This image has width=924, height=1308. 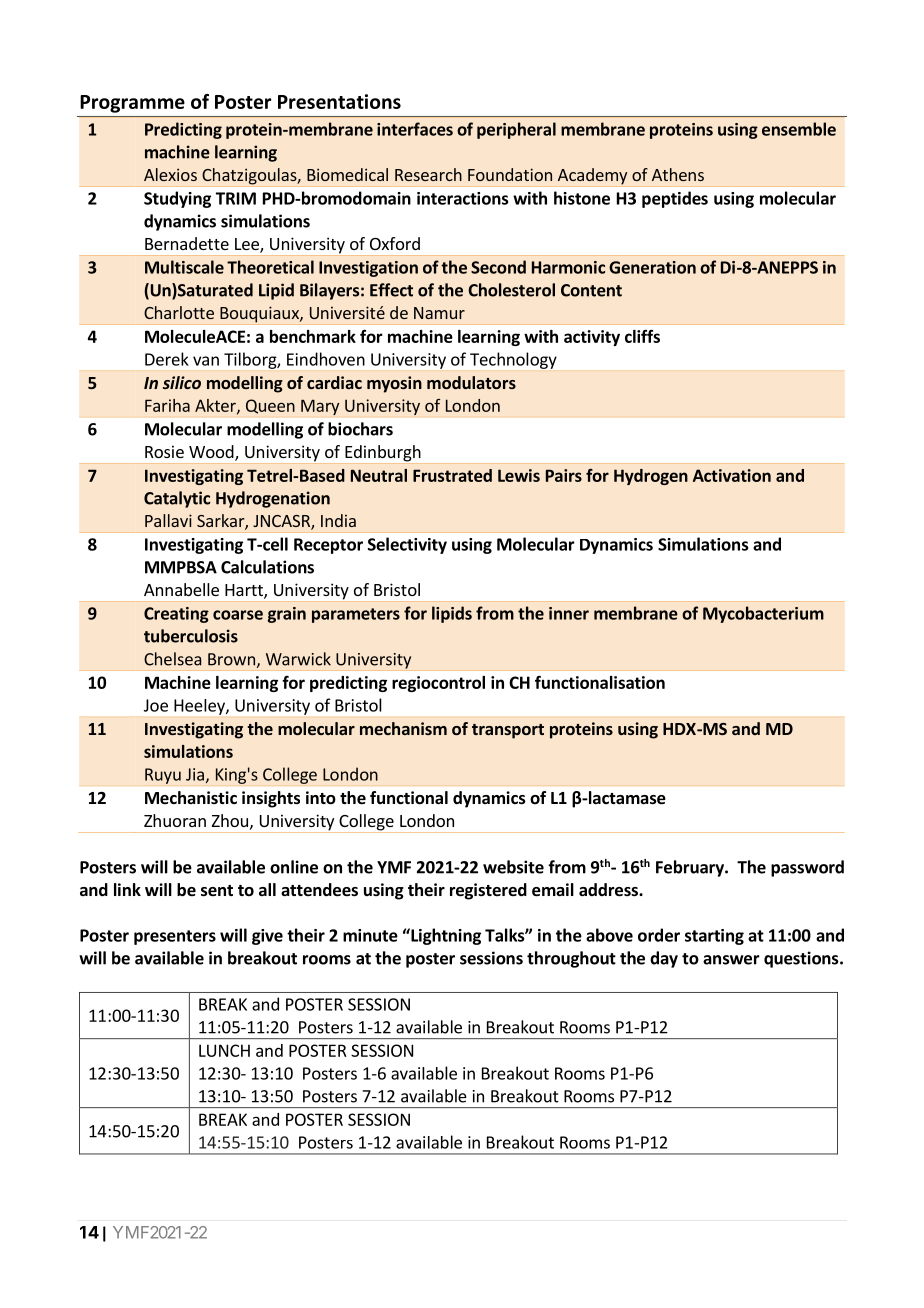 What do you see at coordinates (230, 820) in the image?
I see `Zhou` at bounding box center [230, 820].
